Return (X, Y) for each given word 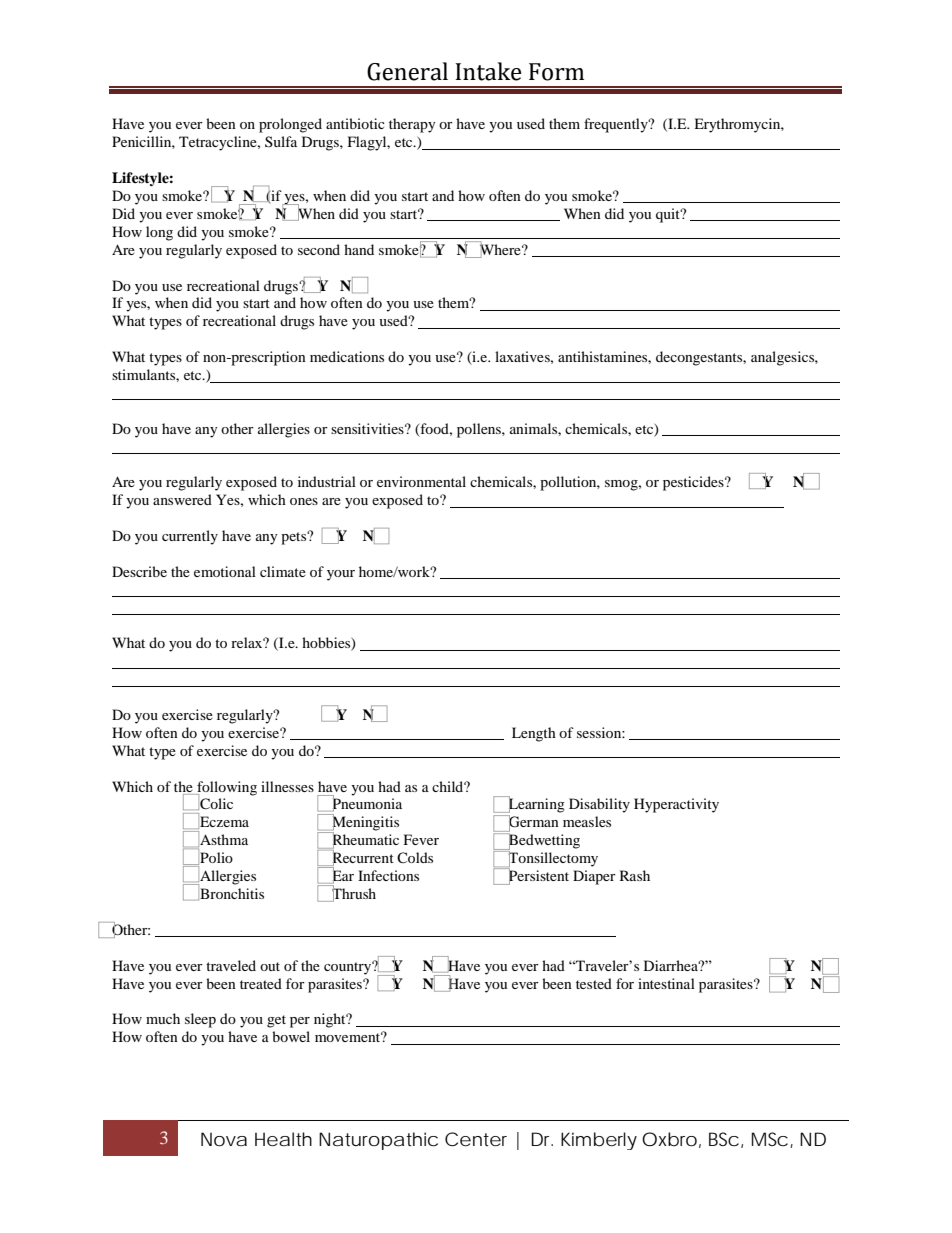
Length (534, 734)
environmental (421, 481)
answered (182, 499)
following (226, 789)
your (341, 575)
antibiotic (355, 123)
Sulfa (281, 141)
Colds (415, 857)
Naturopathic (378, 1141)
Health (283, 1139)
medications (347, 356)
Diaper (594, 877)
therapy (412, 125)
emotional (225, 571)
